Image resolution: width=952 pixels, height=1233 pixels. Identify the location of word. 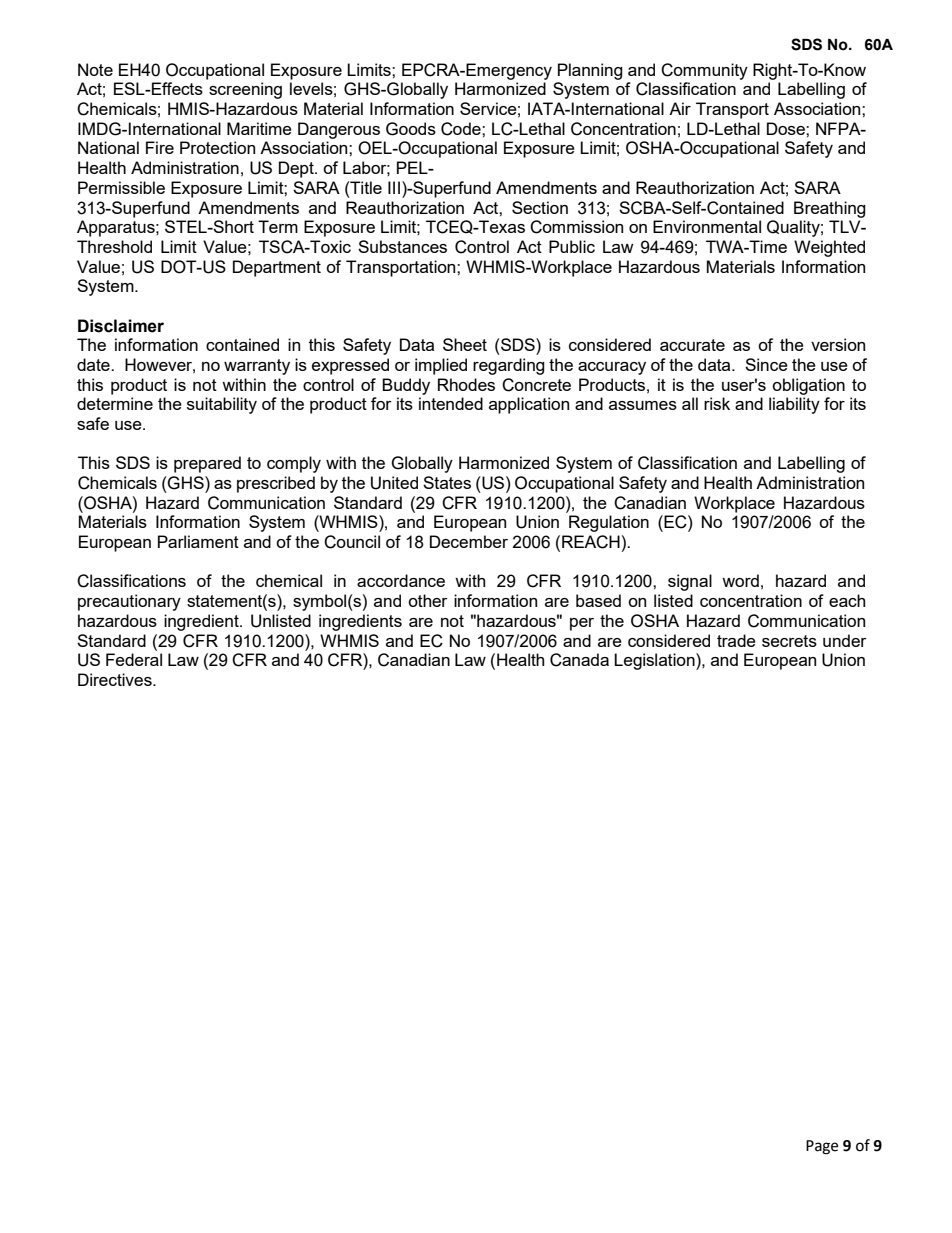
(740, 580).
